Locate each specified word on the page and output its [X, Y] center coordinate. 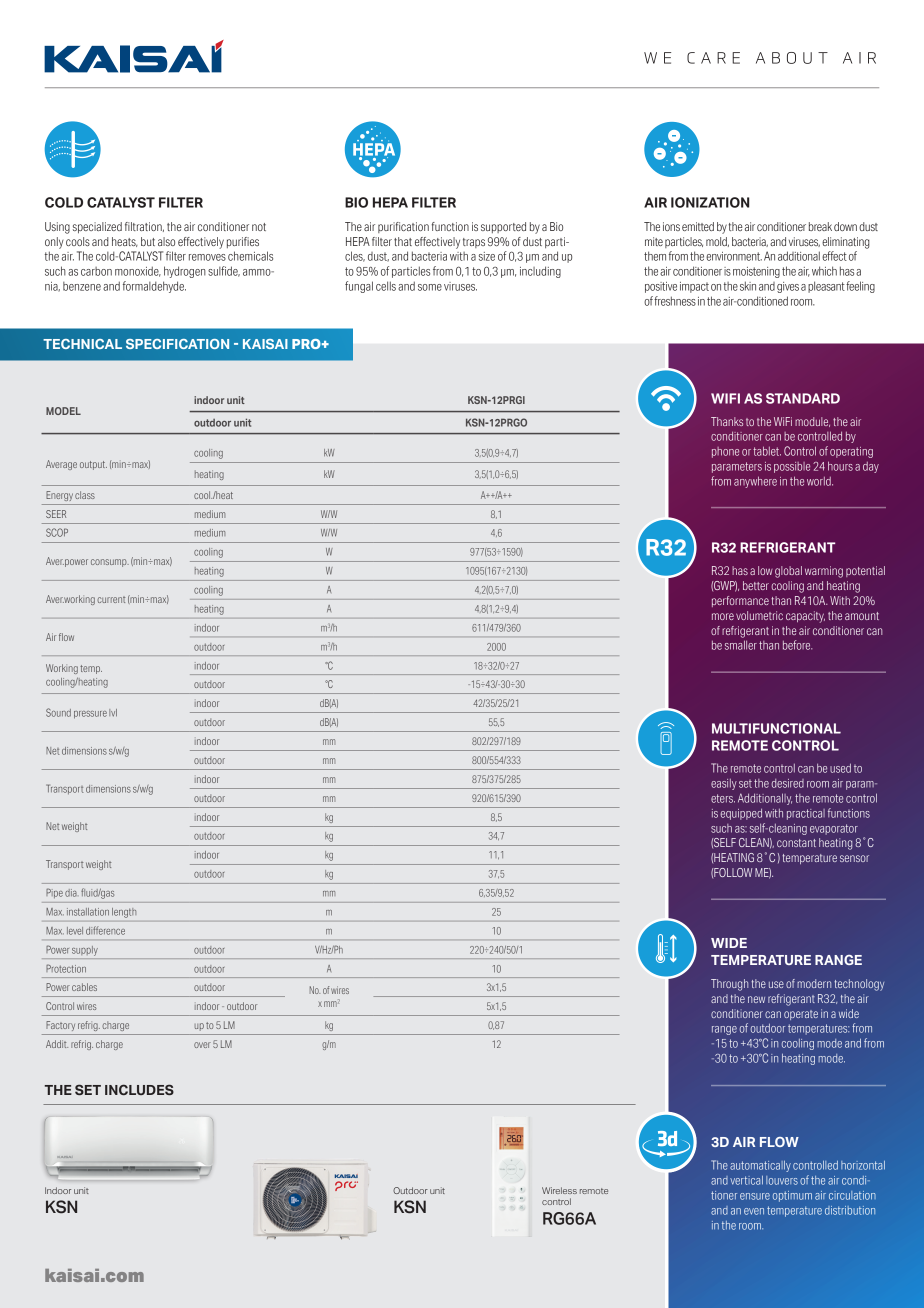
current [111, 599]
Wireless [559, 1190]
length [124, 913]
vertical [746, 1180]
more [723, 616]
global [788, 572]
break [820, 226]
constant [796, 843]
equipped [741, 814]
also [166, 241]
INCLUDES [139, 1089]
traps [474, 243]
